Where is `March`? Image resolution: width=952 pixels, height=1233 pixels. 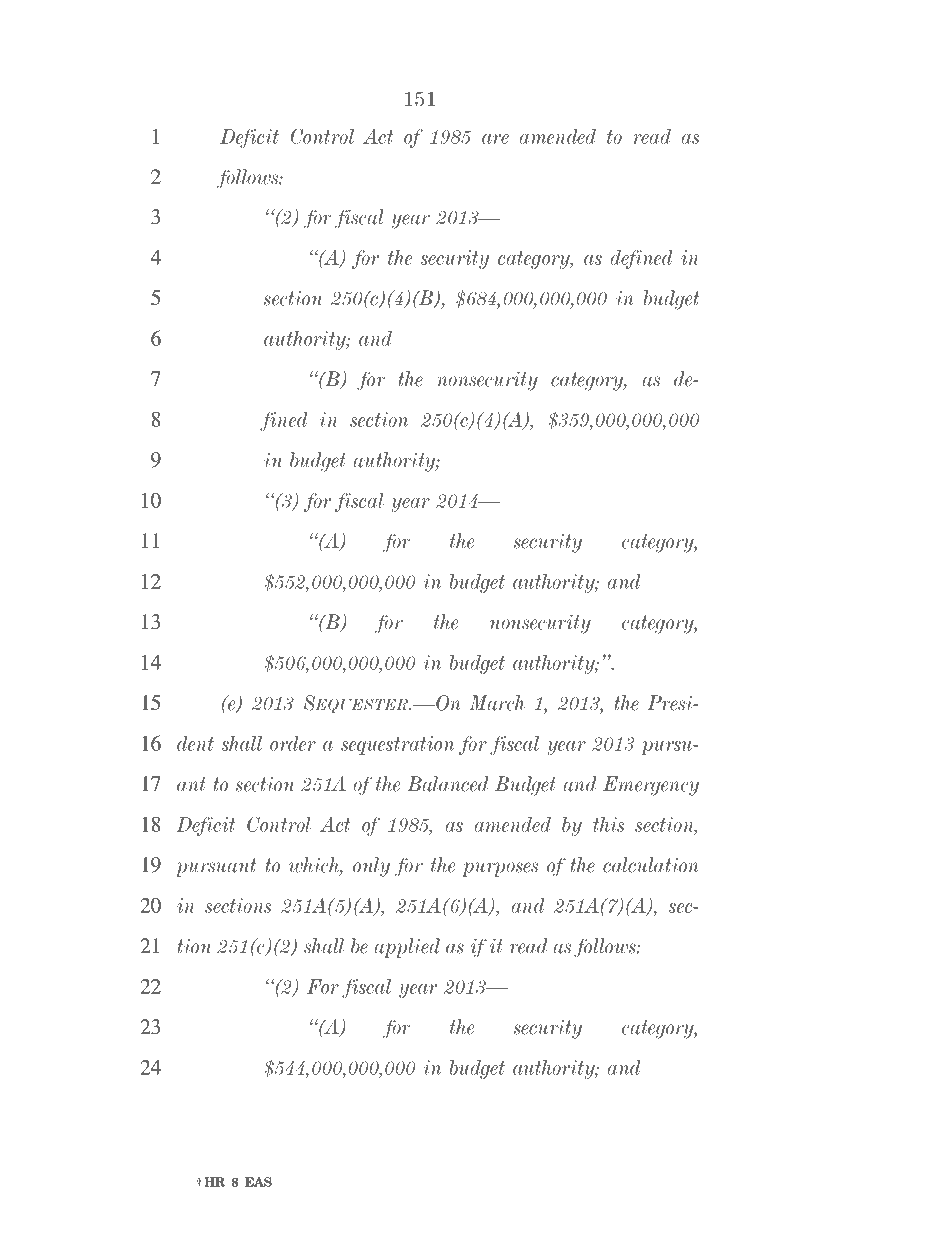 March is located at coordinates (497, 703).
